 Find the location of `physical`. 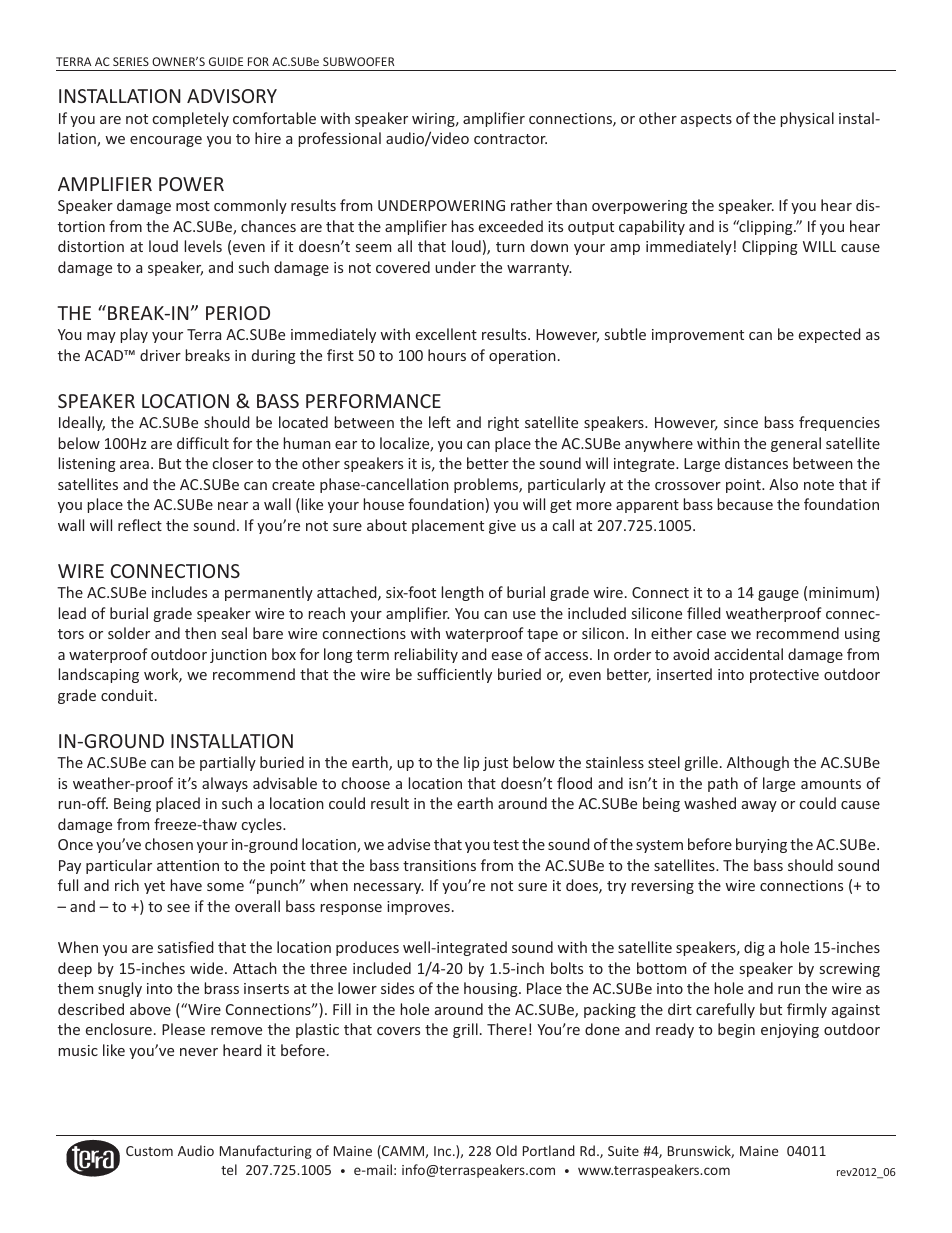

physical is located at coordinates (807, 119).
